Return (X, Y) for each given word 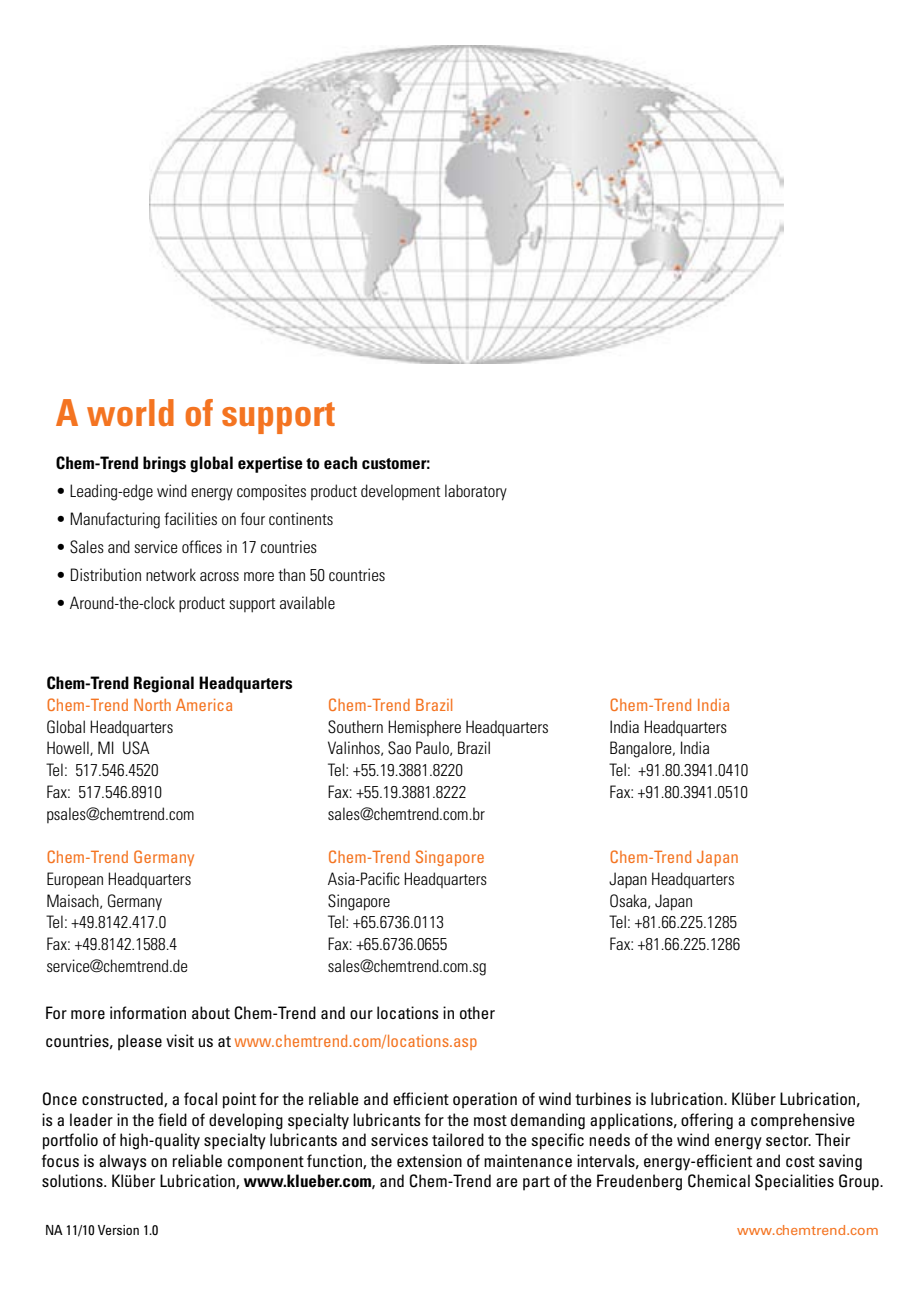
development (400, 492)
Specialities (794, 1182)
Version (118, 1230)
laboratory (476, 492)
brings (164, 464)
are (507, 1182)
